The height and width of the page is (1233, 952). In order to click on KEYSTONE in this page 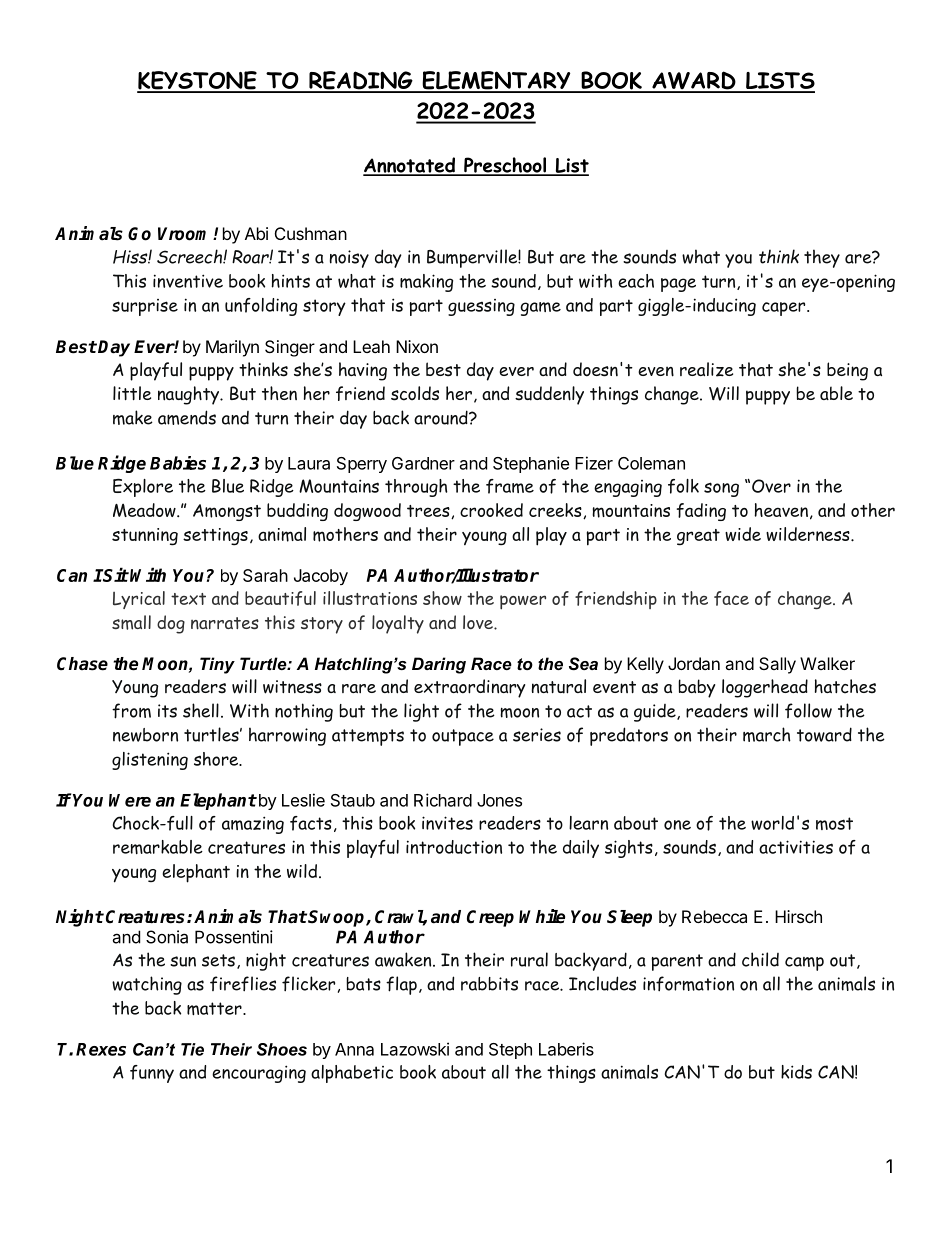, I will do `click(198, 81)`.
